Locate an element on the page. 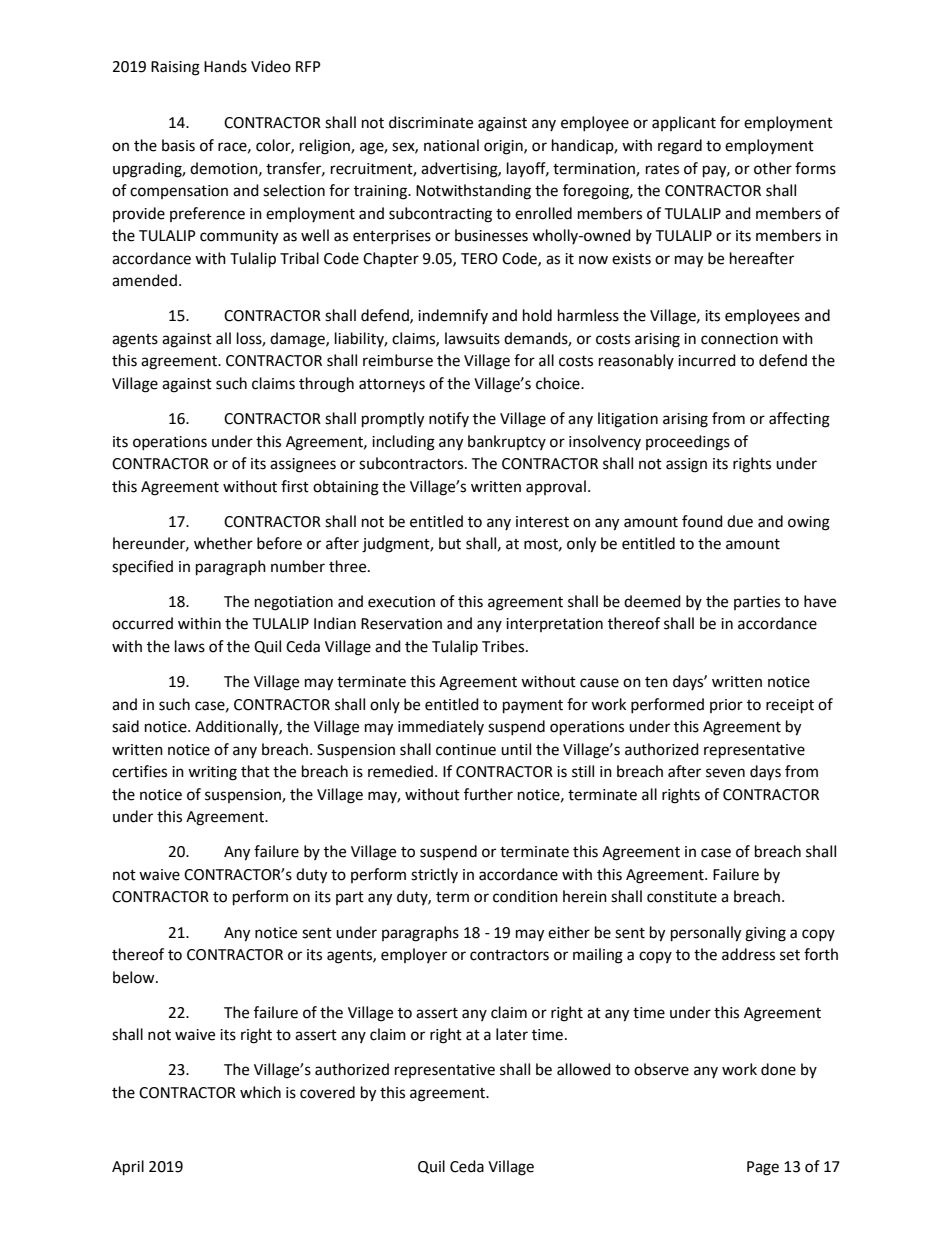 This document has width=952, height=1233. Tribes is located at coordinates (504, 646).
